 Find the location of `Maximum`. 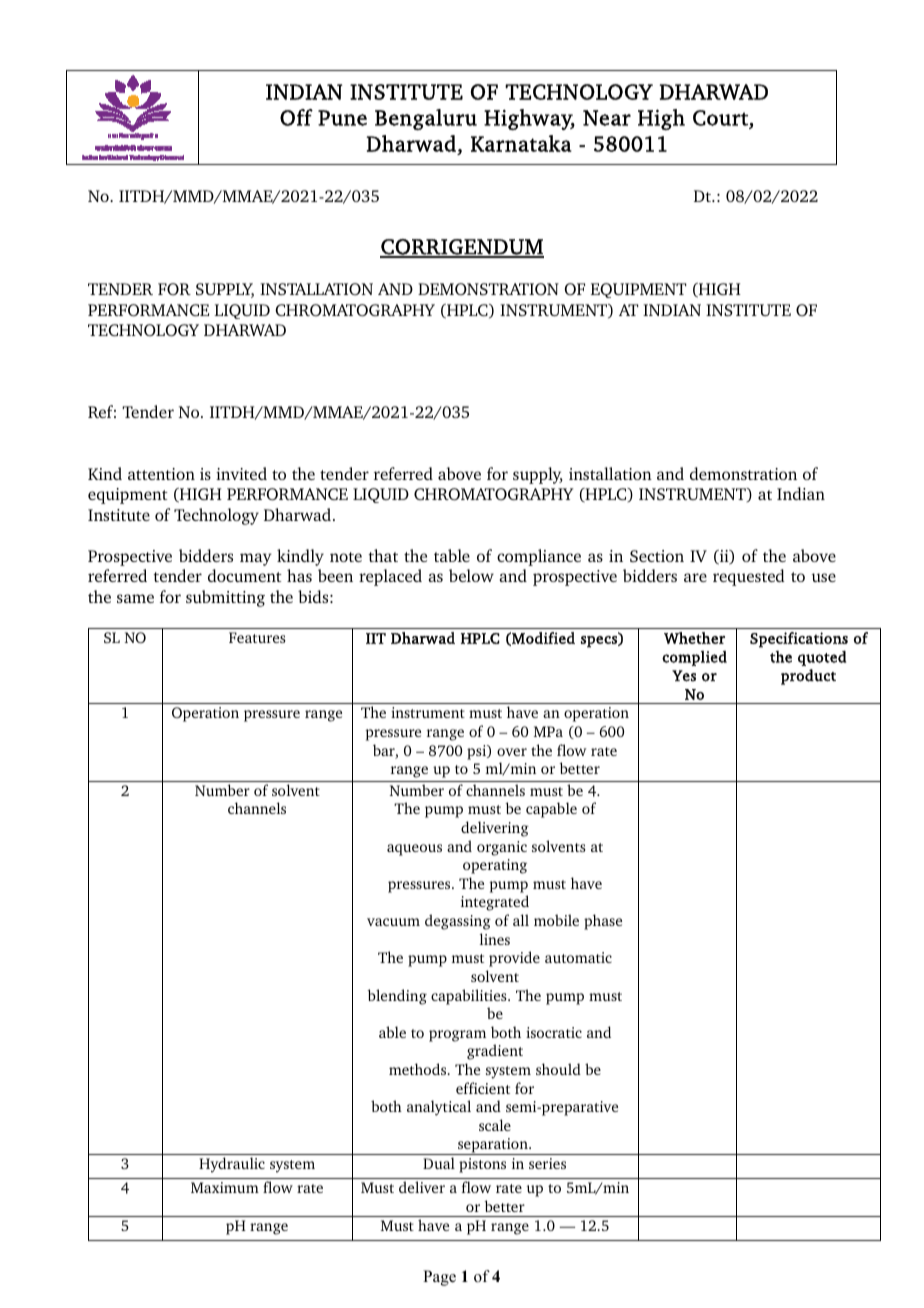

Maximum is located at coordinates (225, 1187).
